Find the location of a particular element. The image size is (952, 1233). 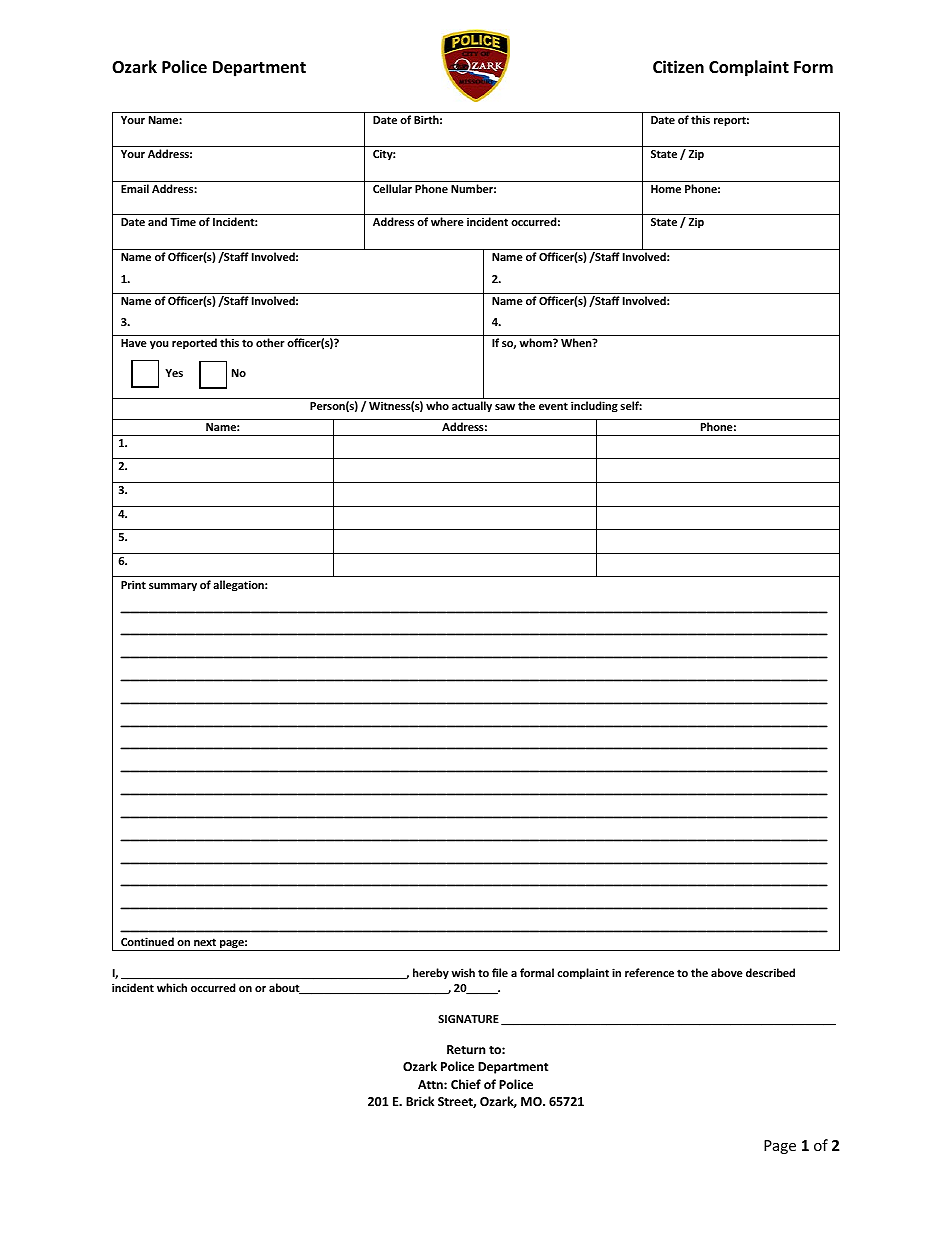

Yes is located at coordinates (174, 373).
